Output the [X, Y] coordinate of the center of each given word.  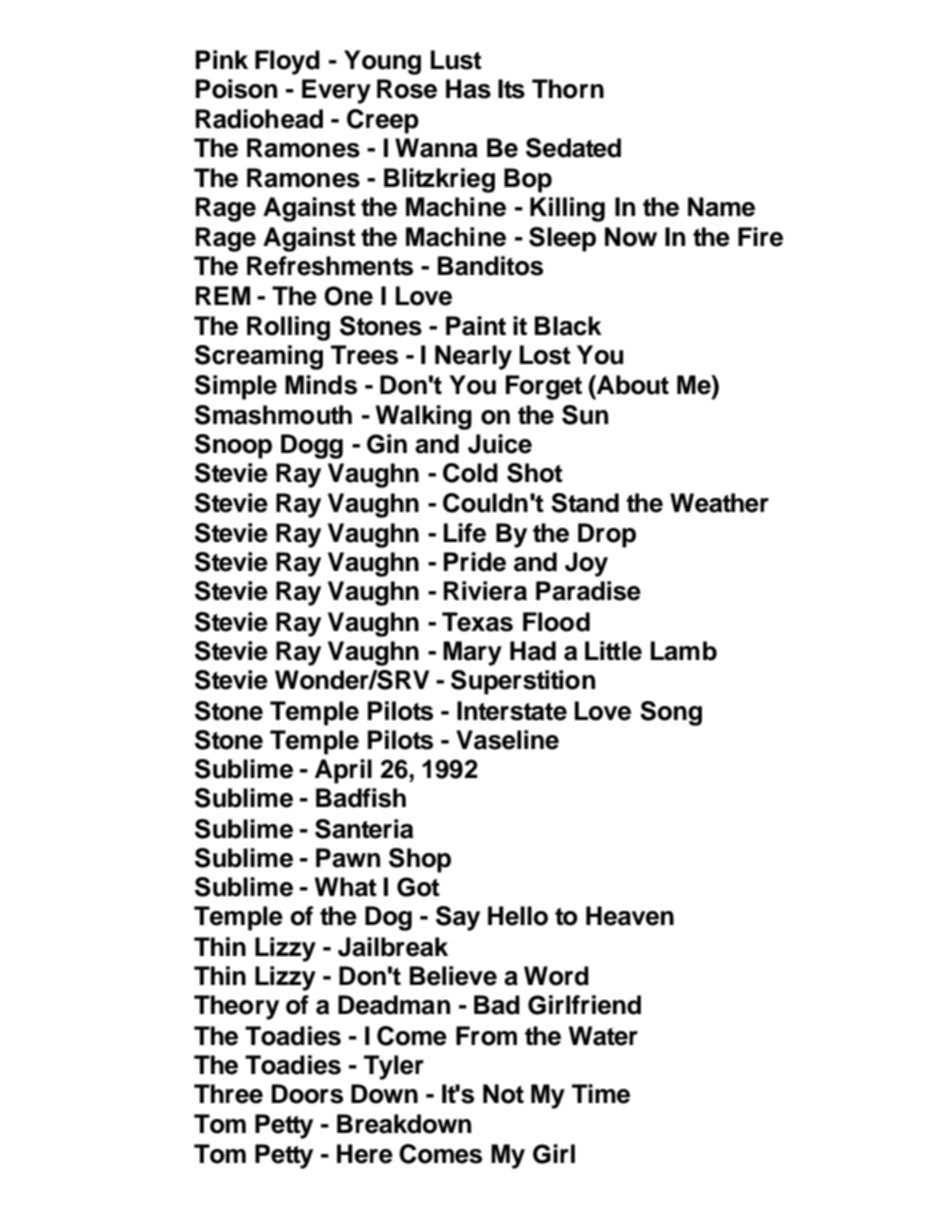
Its [511, 89]
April [343, 771]
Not [503, 1094]
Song [671, 713]
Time [601, 1094]
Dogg [312, 446]
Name [721, 207]
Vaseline [507, 740]
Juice [500, 444]
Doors [307, 1094]
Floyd [287, 62]
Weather [719, 503]
